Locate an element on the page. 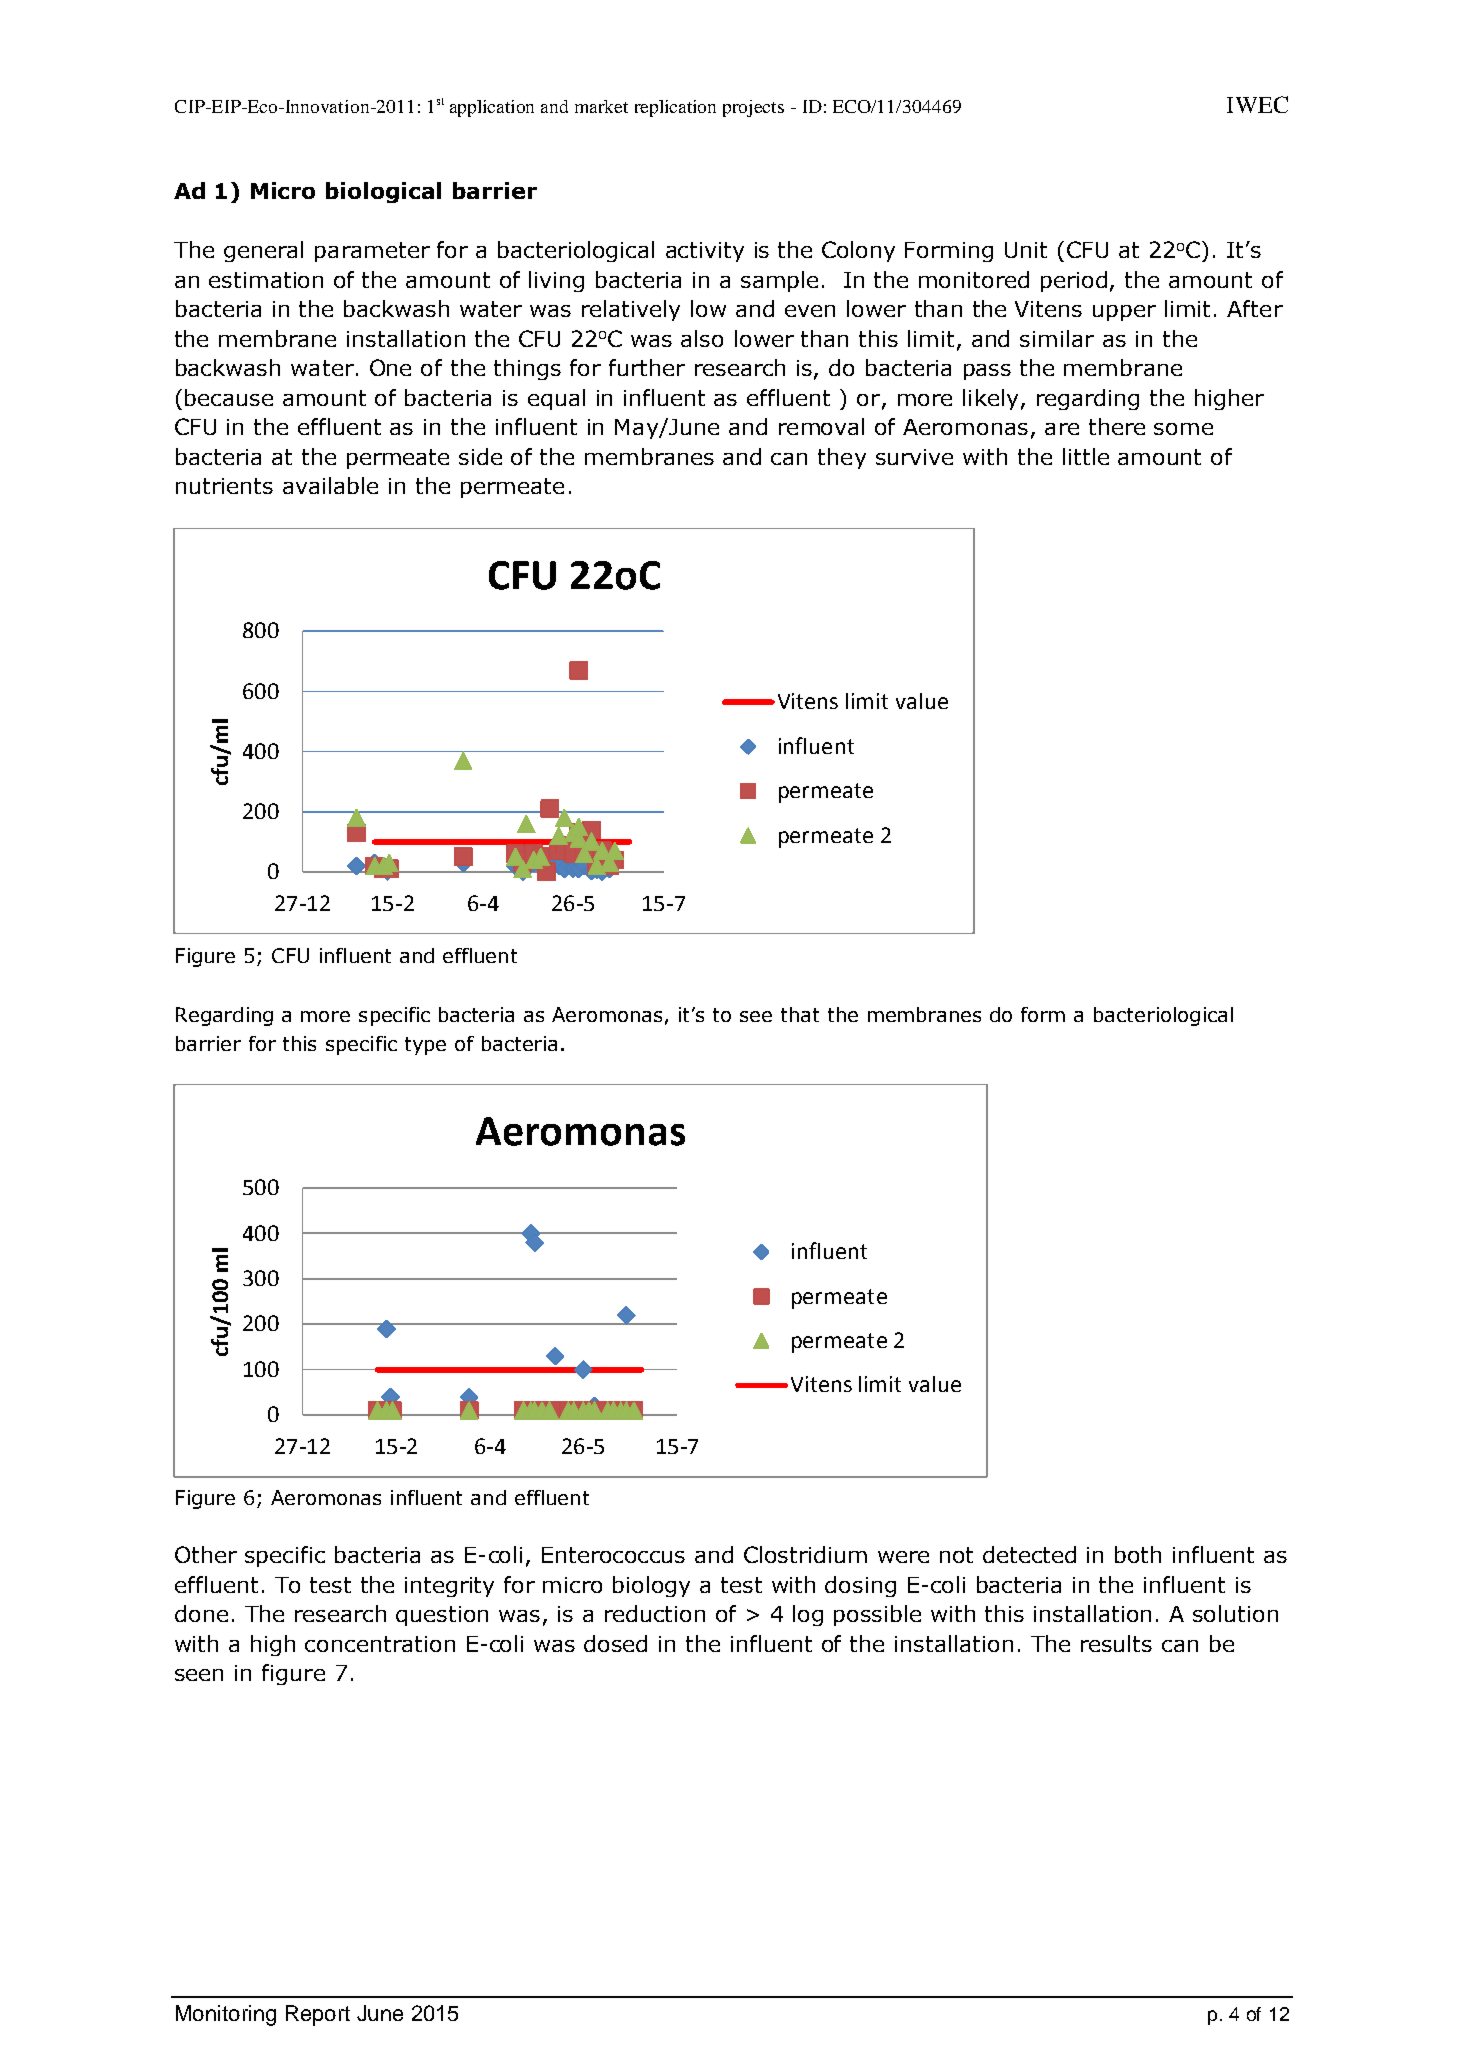  Report is located at coordinates (318, 2015).
